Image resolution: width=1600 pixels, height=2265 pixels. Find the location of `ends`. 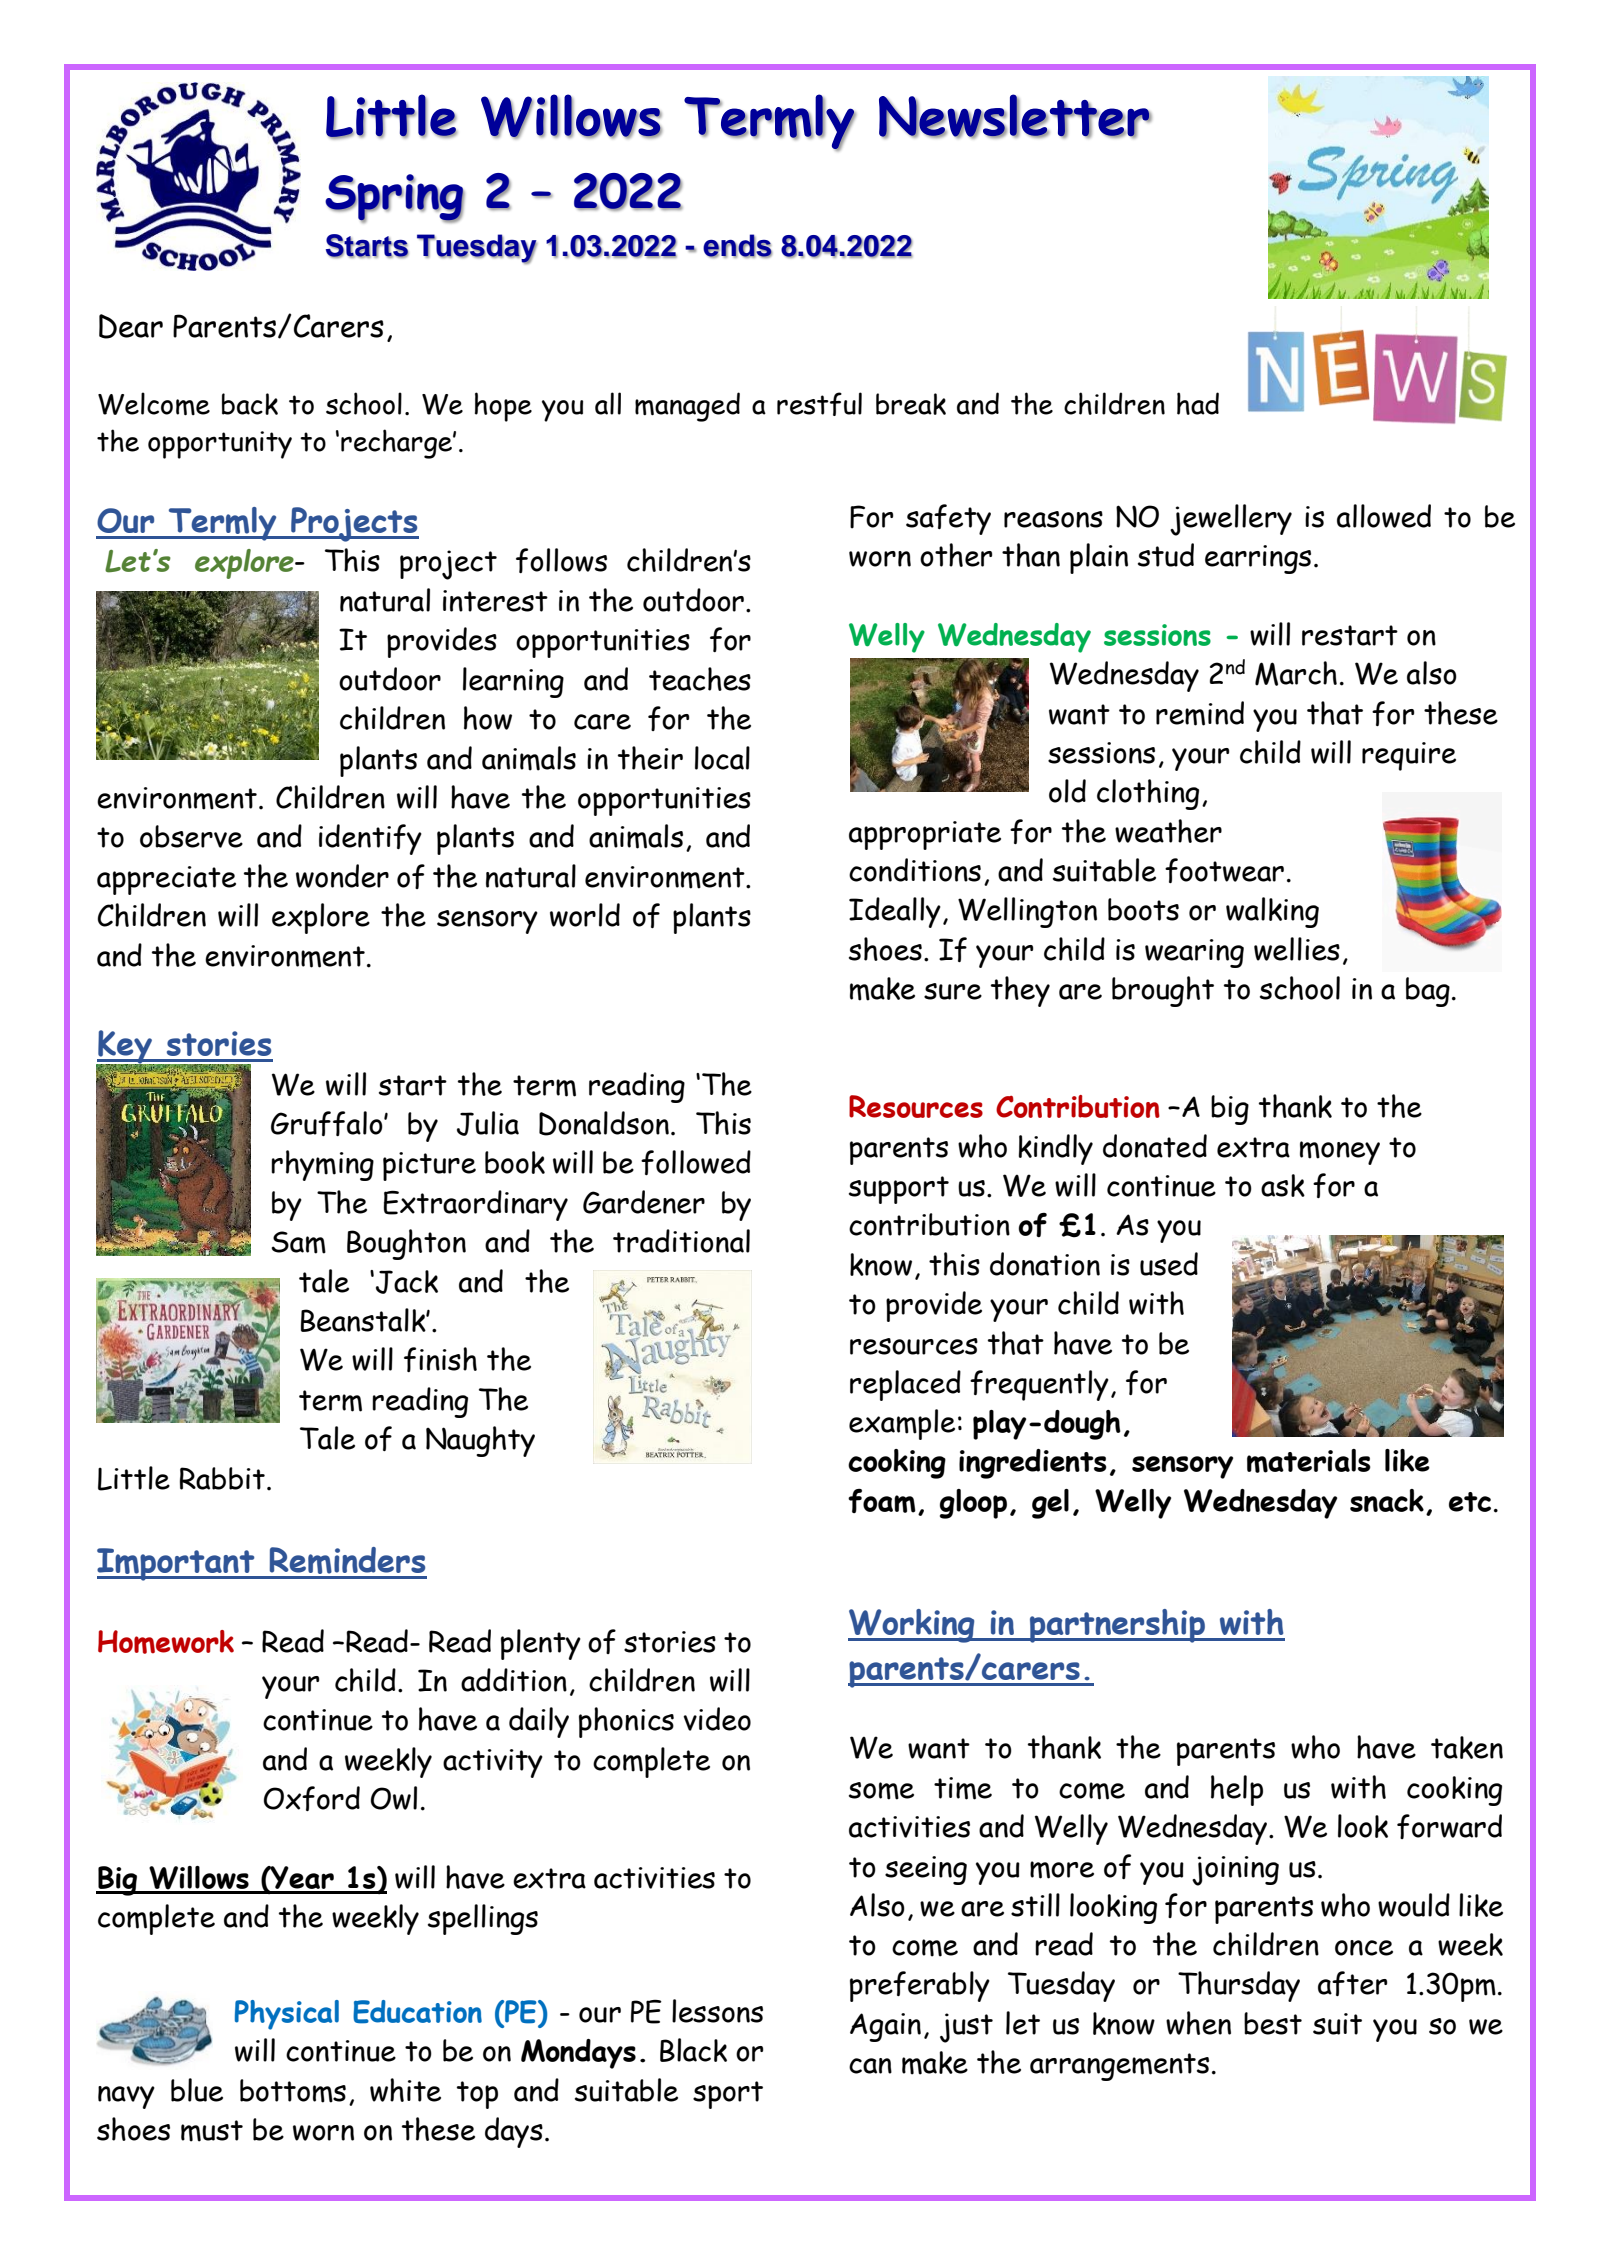

ends is located at coordinates (737, 246).
